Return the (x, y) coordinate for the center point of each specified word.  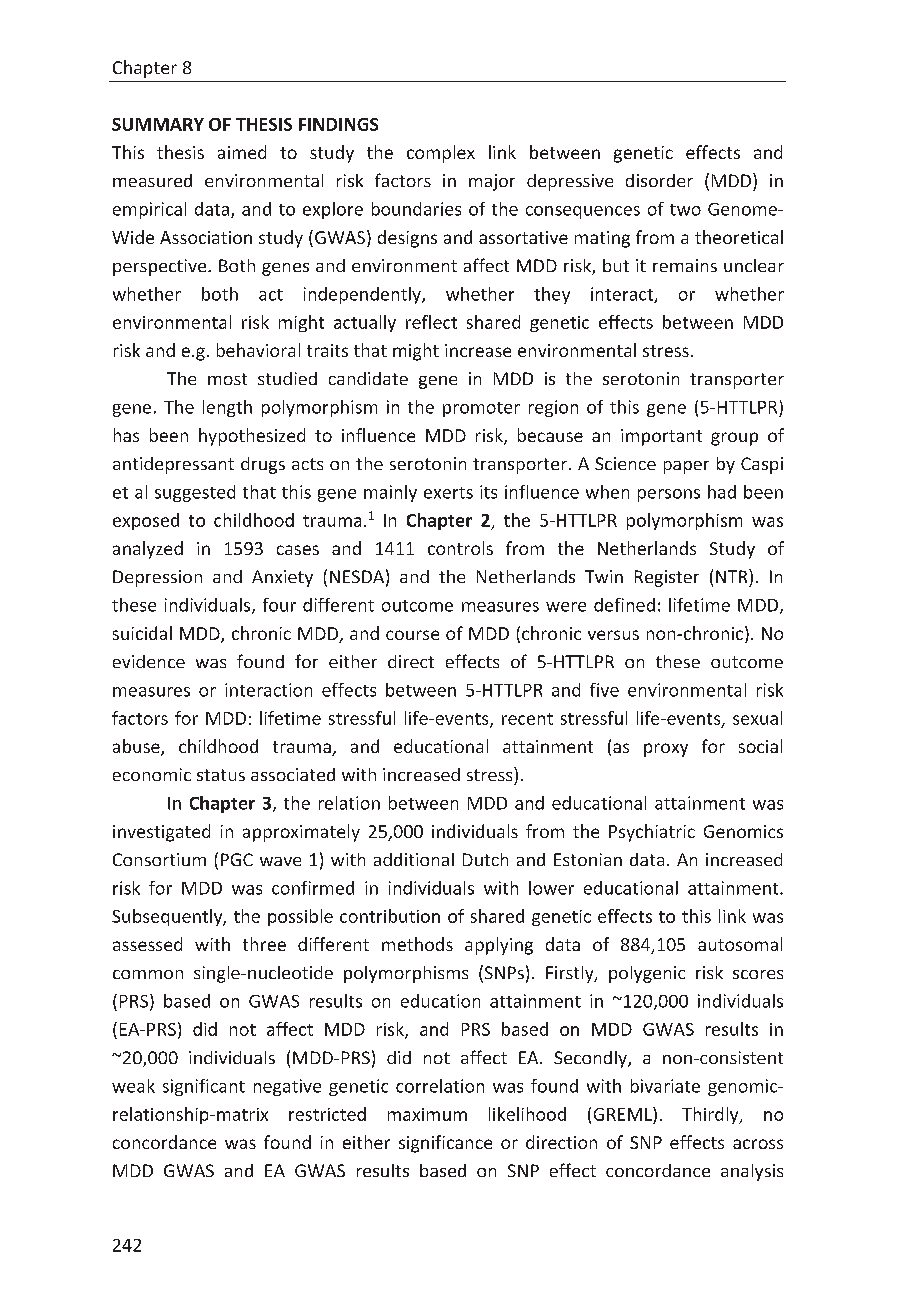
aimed (242, 152)
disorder (659, 180)
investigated (161, 833)
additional (414, 859)
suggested (195, 493)
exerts (448, 493)
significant (204, 1087)
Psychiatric (652, 833)
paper (686, 467)
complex (441, 154)
